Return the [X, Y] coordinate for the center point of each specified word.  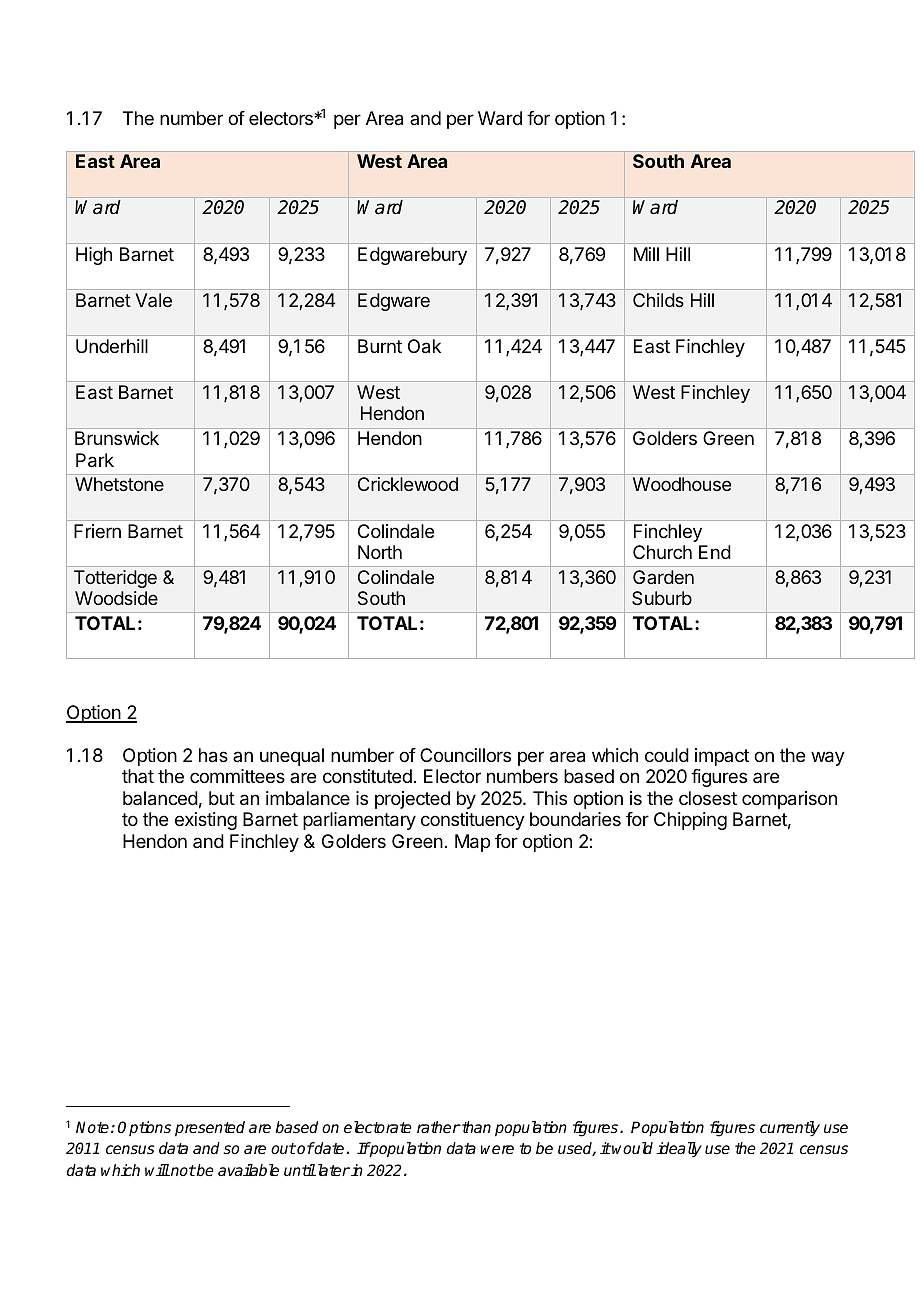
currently [790, 1129]
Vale [153, 300]
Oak [424, 346]
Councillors [465, 755]
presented [210, 1129]
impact [722, 757]
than [475, 1127]
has [213, 755]
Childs [658, 300]
